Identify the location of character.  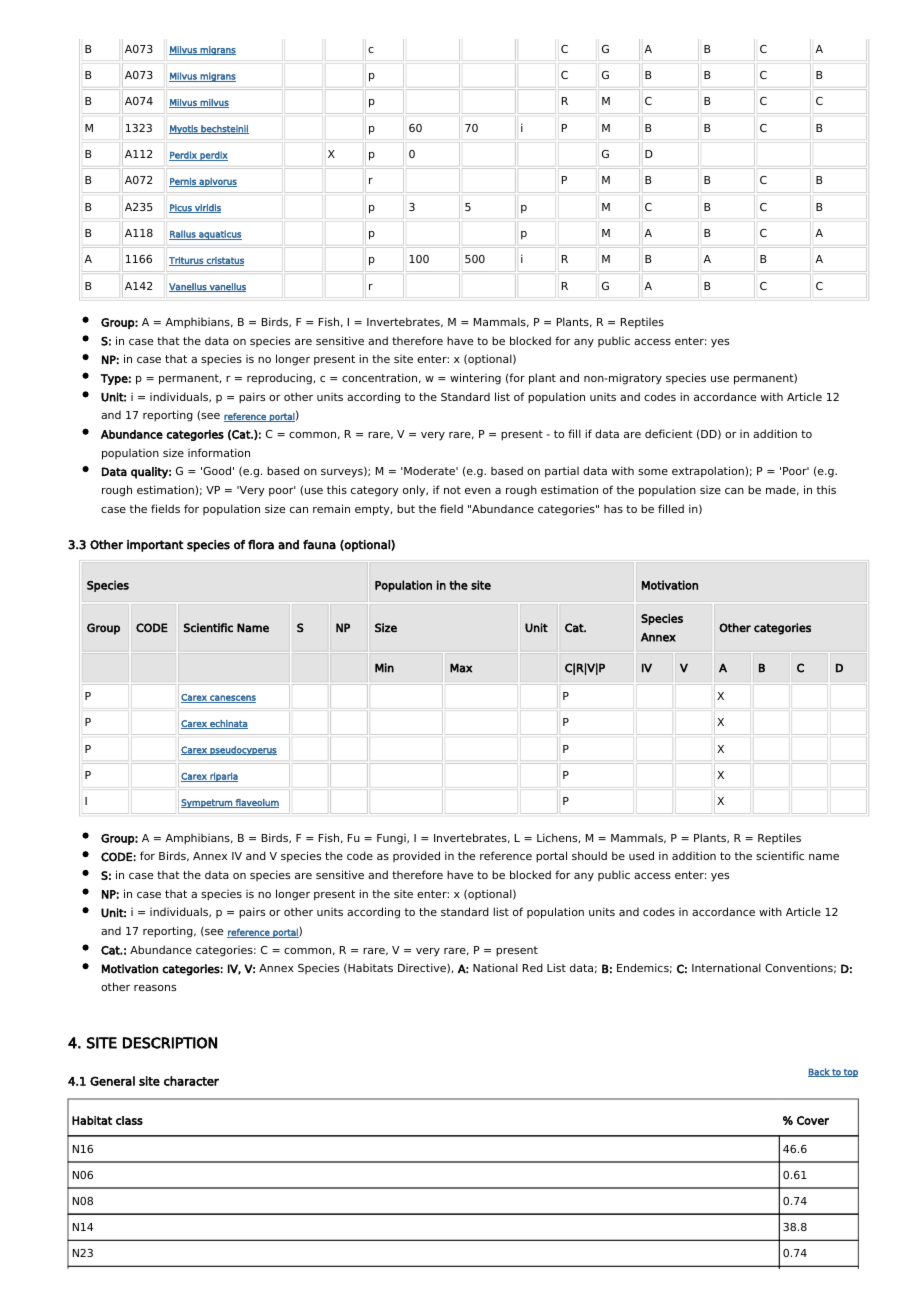
(191, 1081).
